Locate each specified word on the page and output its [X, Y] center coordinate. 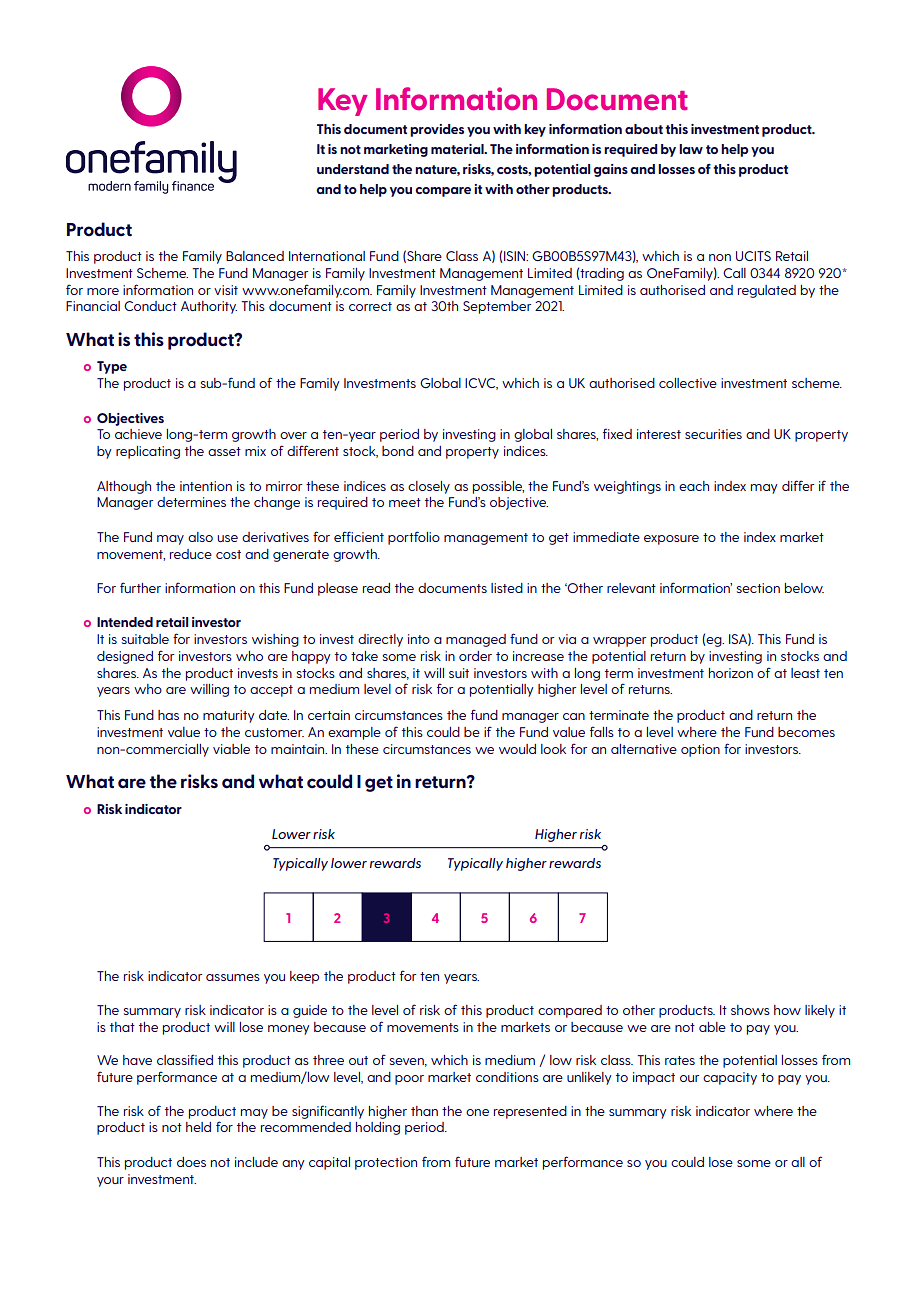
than [424, 1111]
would [517, 749]
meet [405, 502]
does [191, 1162]
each [694, 486]
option [700, 750]
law [691, 149]
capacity [730, 1078]
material [458, 149]
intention [206, 486]
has [168, 715]
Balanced [255, 256]
